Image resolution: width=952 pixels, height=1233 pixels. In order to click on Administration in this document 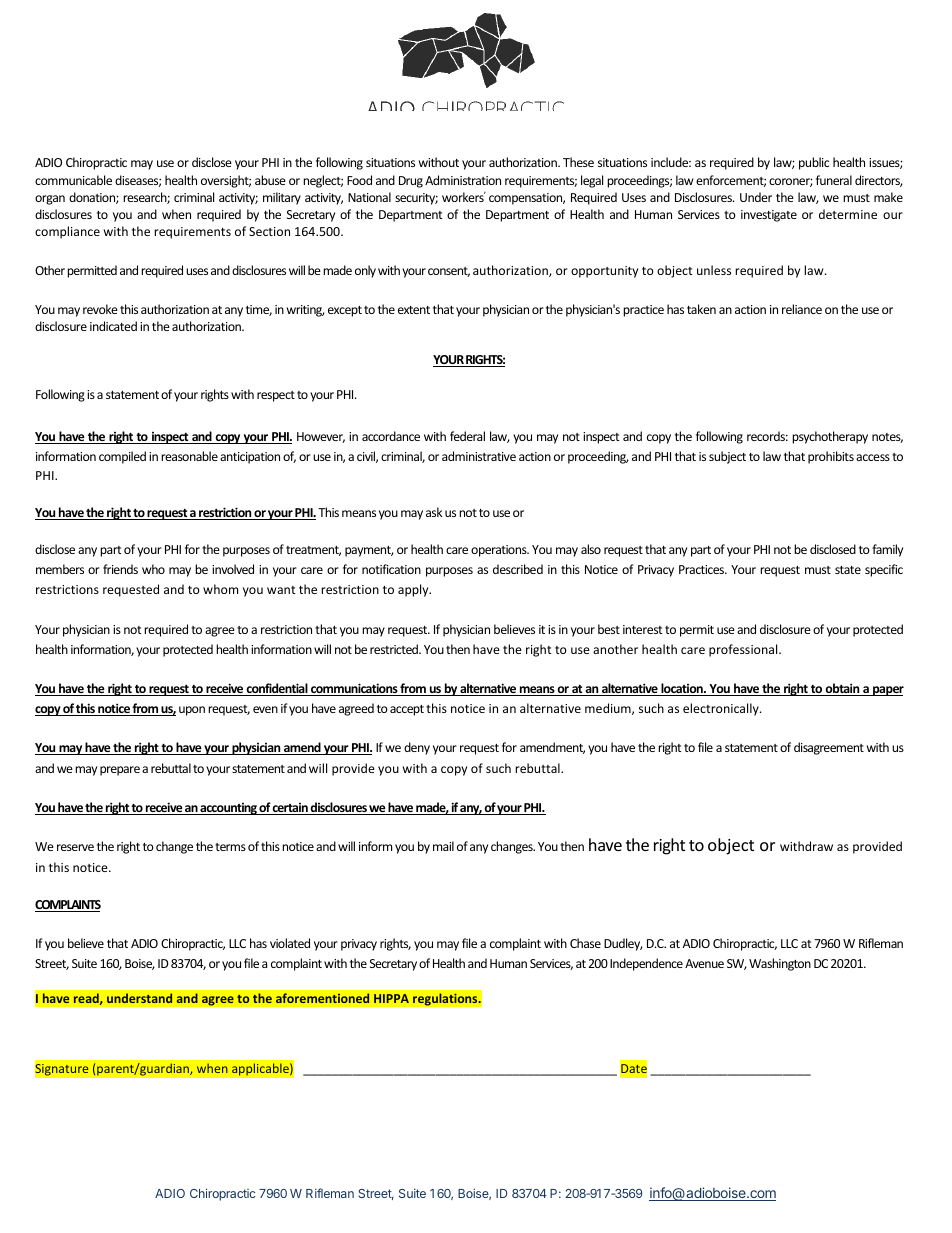, I will do `click(463, 180)`.
